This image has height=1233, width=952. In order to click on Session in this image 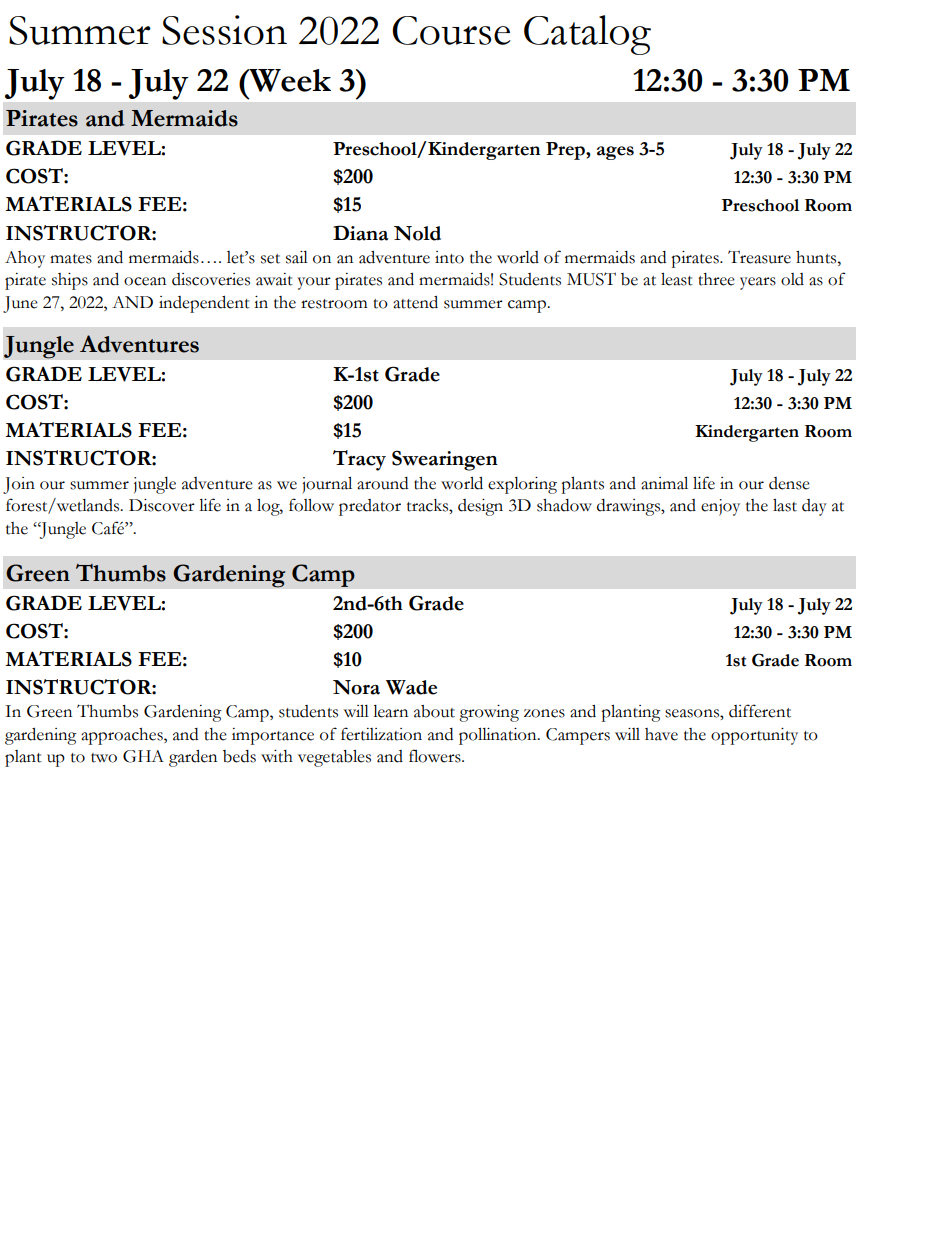, I will do `click(224, 30)`.
